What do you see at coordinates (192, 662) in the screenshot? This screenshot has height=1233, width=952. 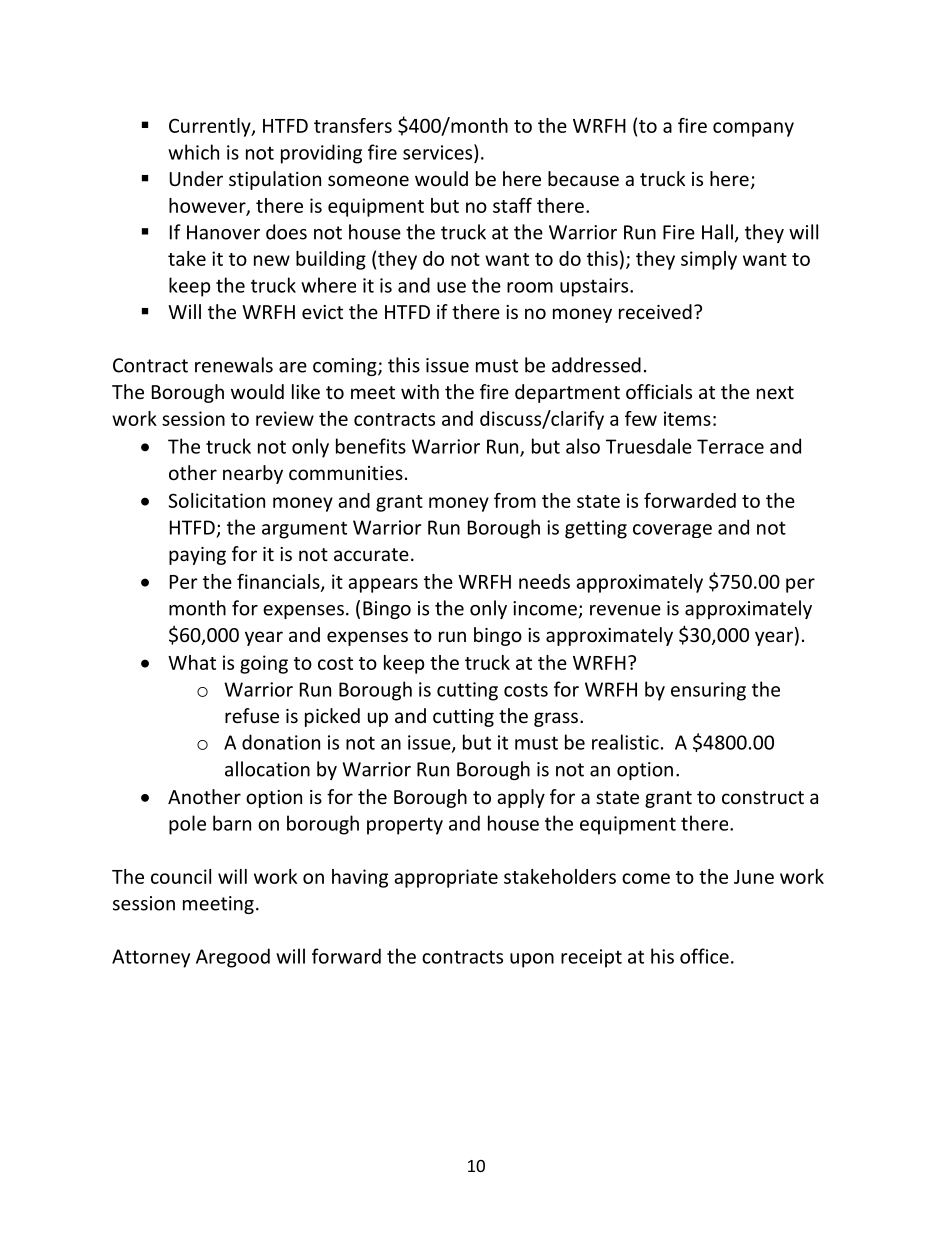 I see `What` at bounding box center [192, 662].
